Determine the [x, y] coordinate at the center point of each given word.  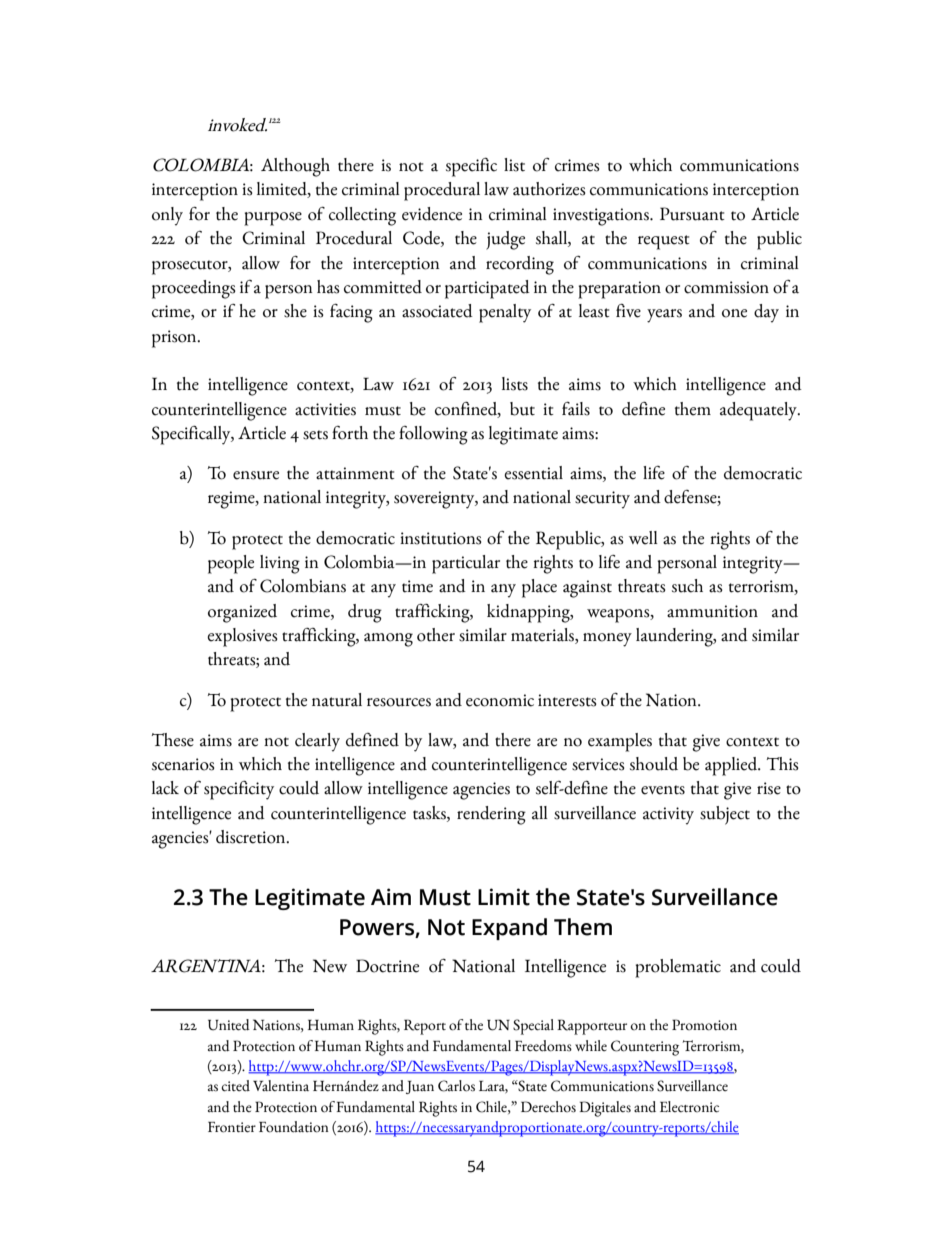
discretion [252, 837]
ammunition [712, 611]
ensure [256, 475]
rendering [491, 815]
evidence [432, 214]
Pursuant [692, 214]
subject [725, 815]
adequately [759, 411]
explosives [242, 637]
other [436, 635]
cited [235, 1086]
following [433, 435]
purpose [273, 219]
